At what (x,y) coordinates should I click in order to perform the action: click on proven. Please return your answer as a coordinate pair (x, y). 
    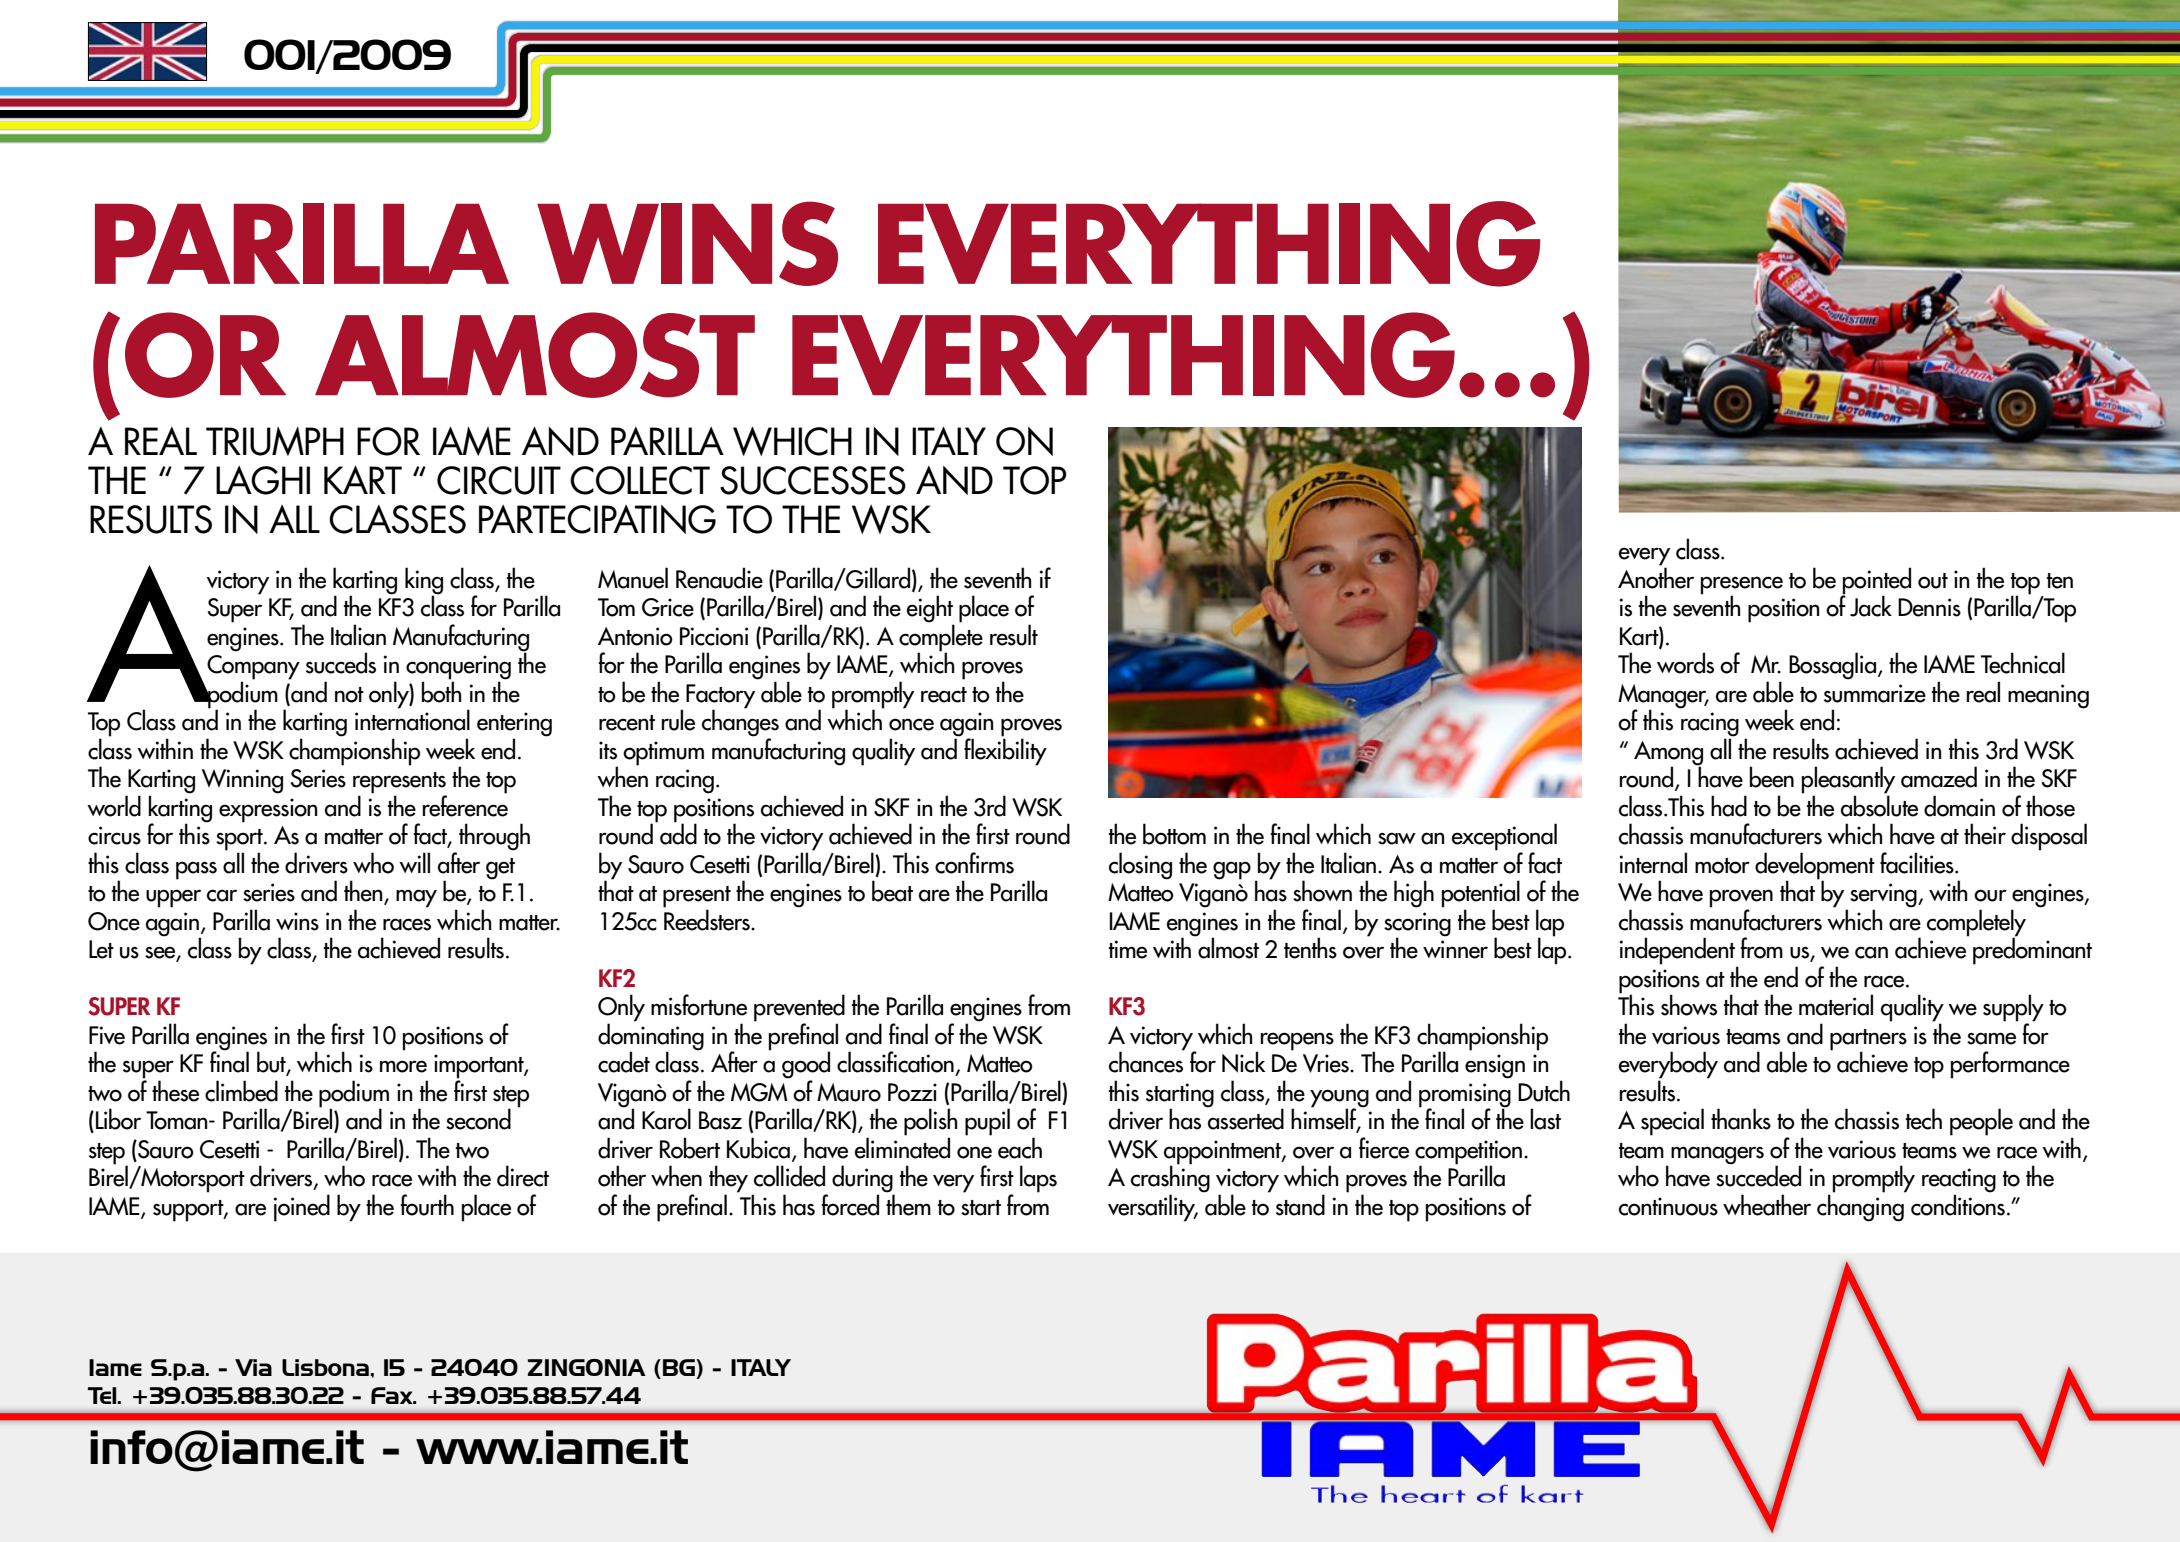
    Looking at the image, I should click on (1741, 899).
